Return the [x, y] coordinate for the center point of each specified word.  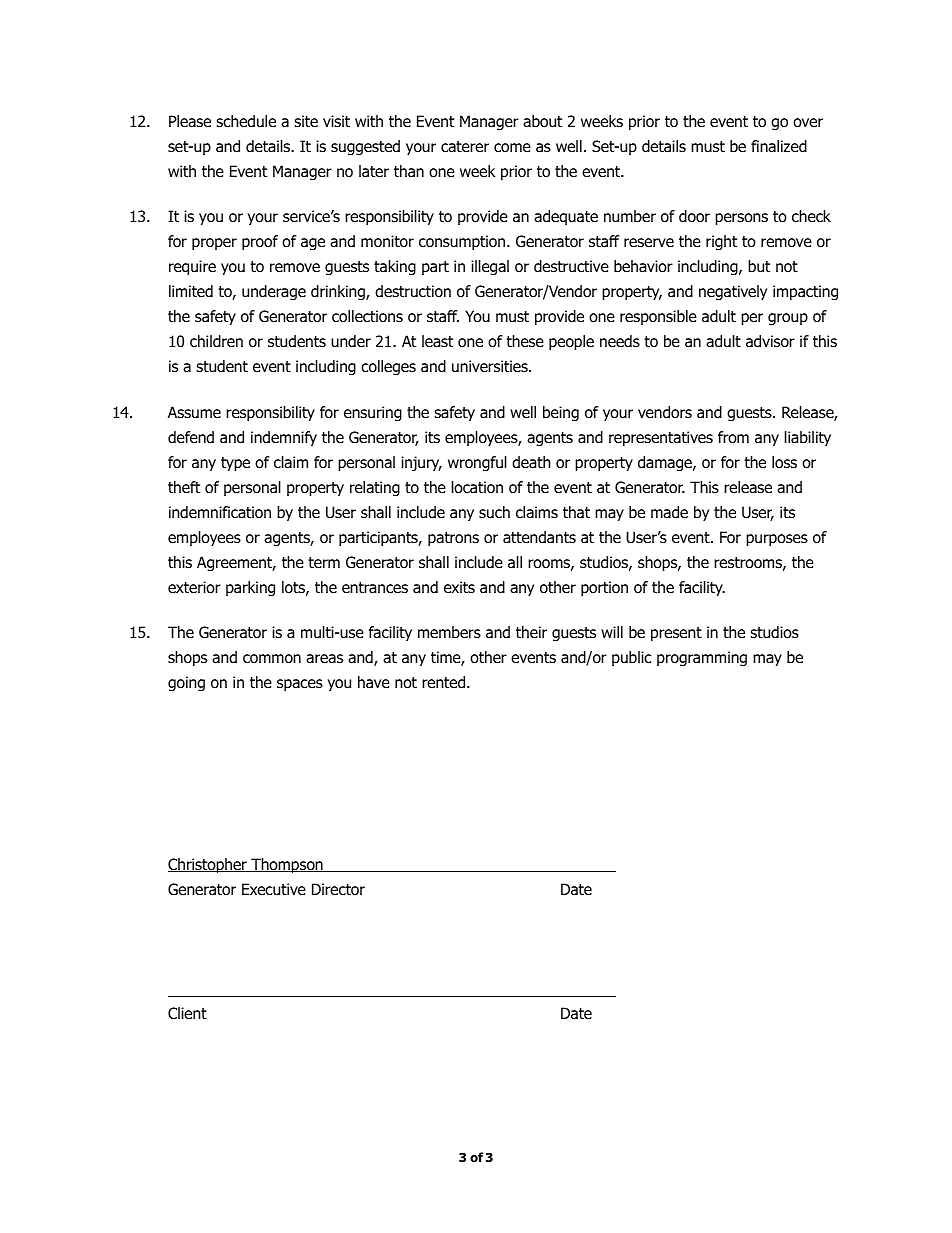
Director [338, 889]
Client [187, 1013]
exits [459, 587]
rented [445, 682]
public [631, 658]
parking [250, 588]
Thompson [287, 865]
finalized [779, 146]
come [512, 148]
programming [702, 659]
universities [491, 366]
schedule [246, 121]
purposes [777, 540]
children [216, 341]
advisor [770, 341]
